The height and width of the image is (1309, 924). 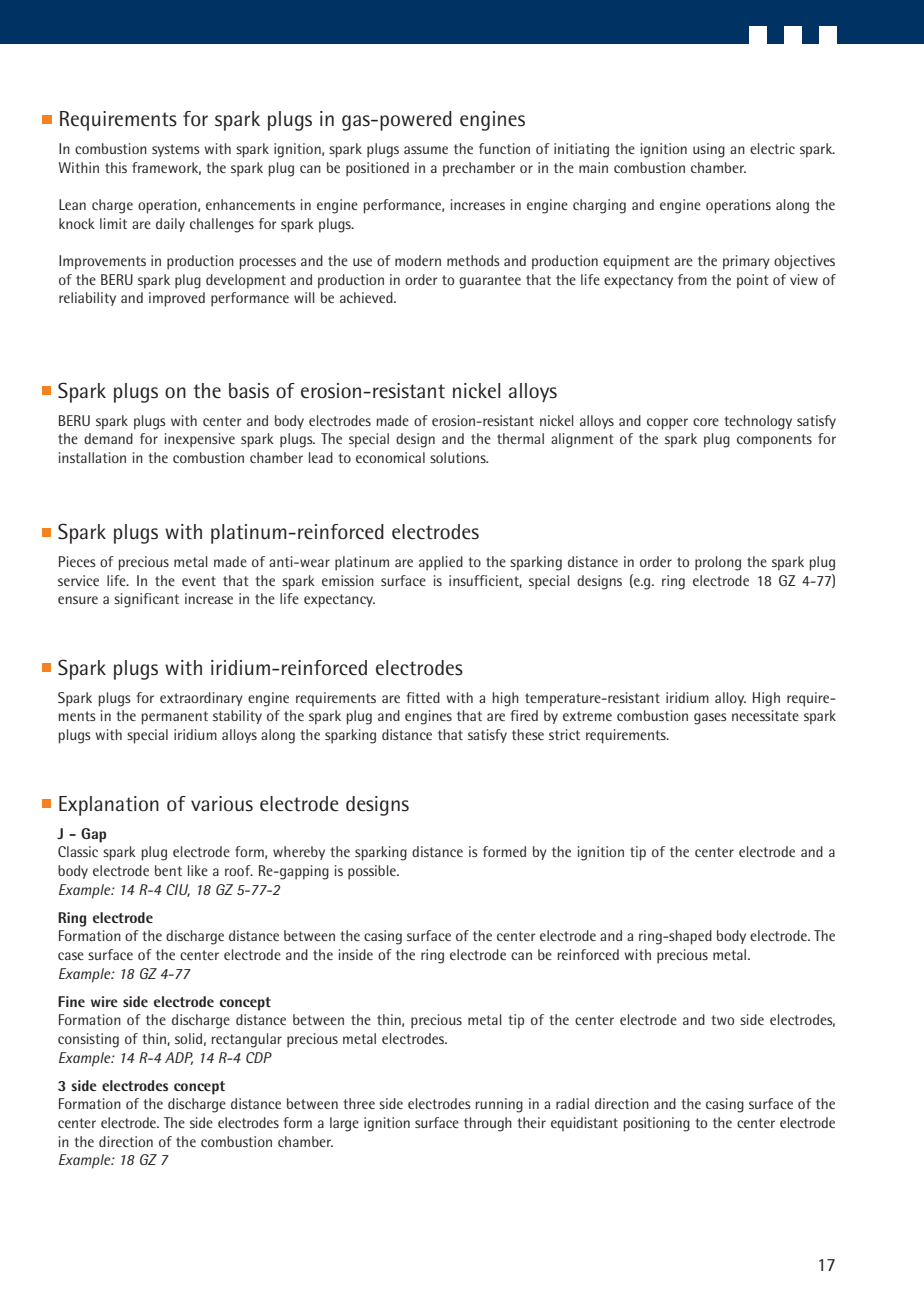 What do you see at coordinates (710, 719) in the image?
I see `gases` at bounding box center [710, 719].
